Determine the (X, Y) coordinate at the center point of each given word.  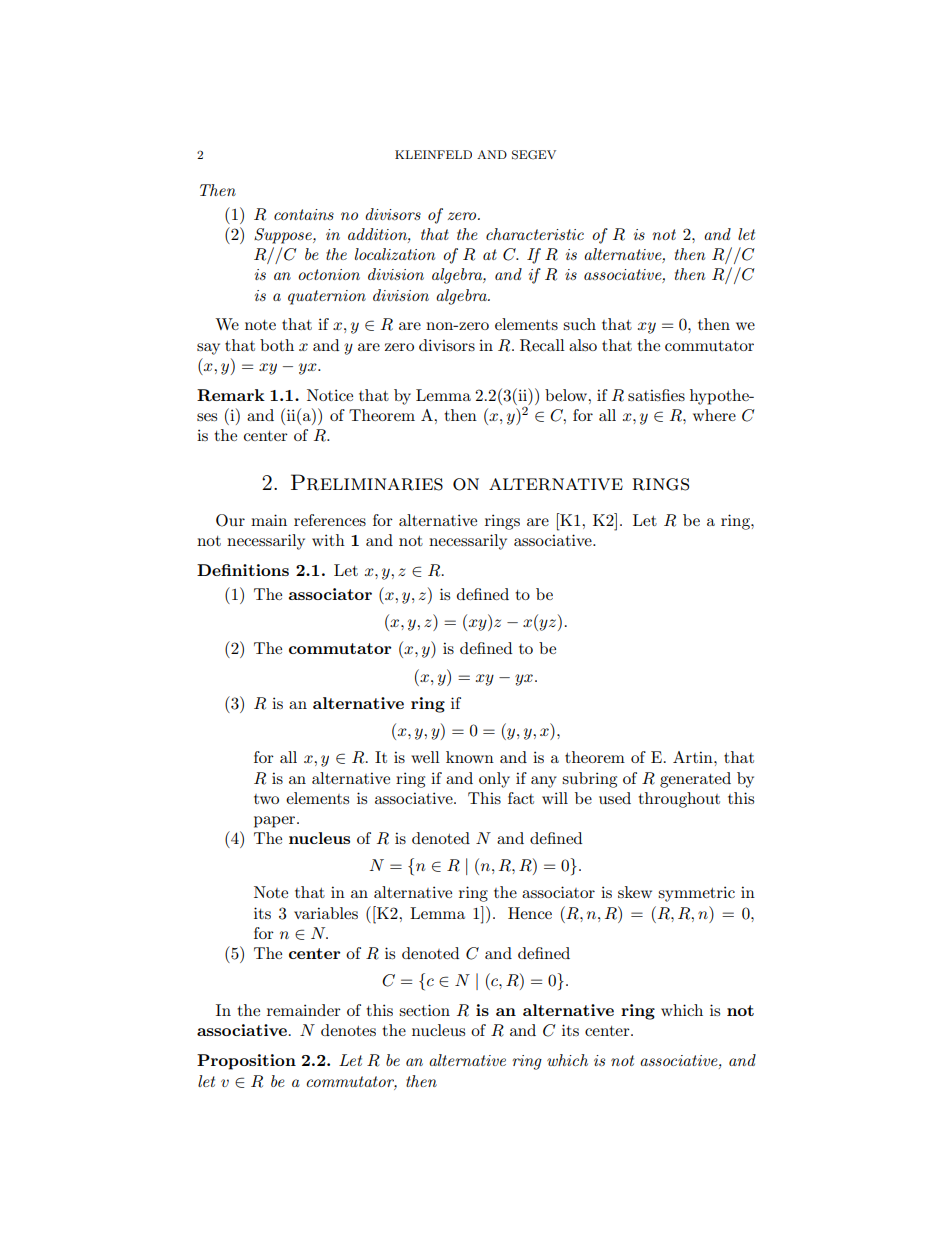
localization (395, 254)
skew (635, 892)
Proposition (246, 1062)
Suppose (284, 236)
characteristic (535, 234)
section (424, 1010)
